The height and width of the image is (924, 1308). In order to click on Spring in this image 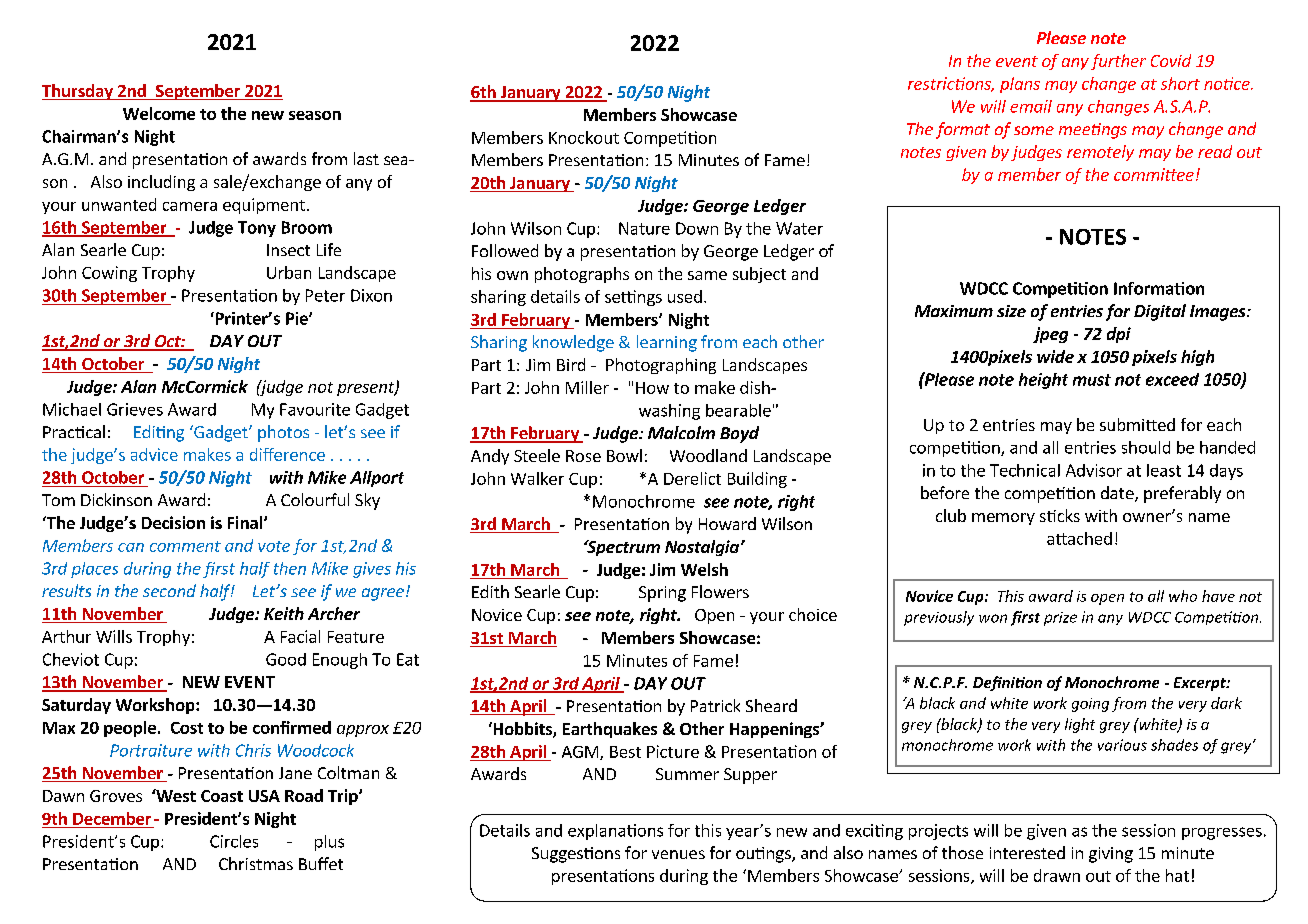, I will do `click(662, 594)`.
